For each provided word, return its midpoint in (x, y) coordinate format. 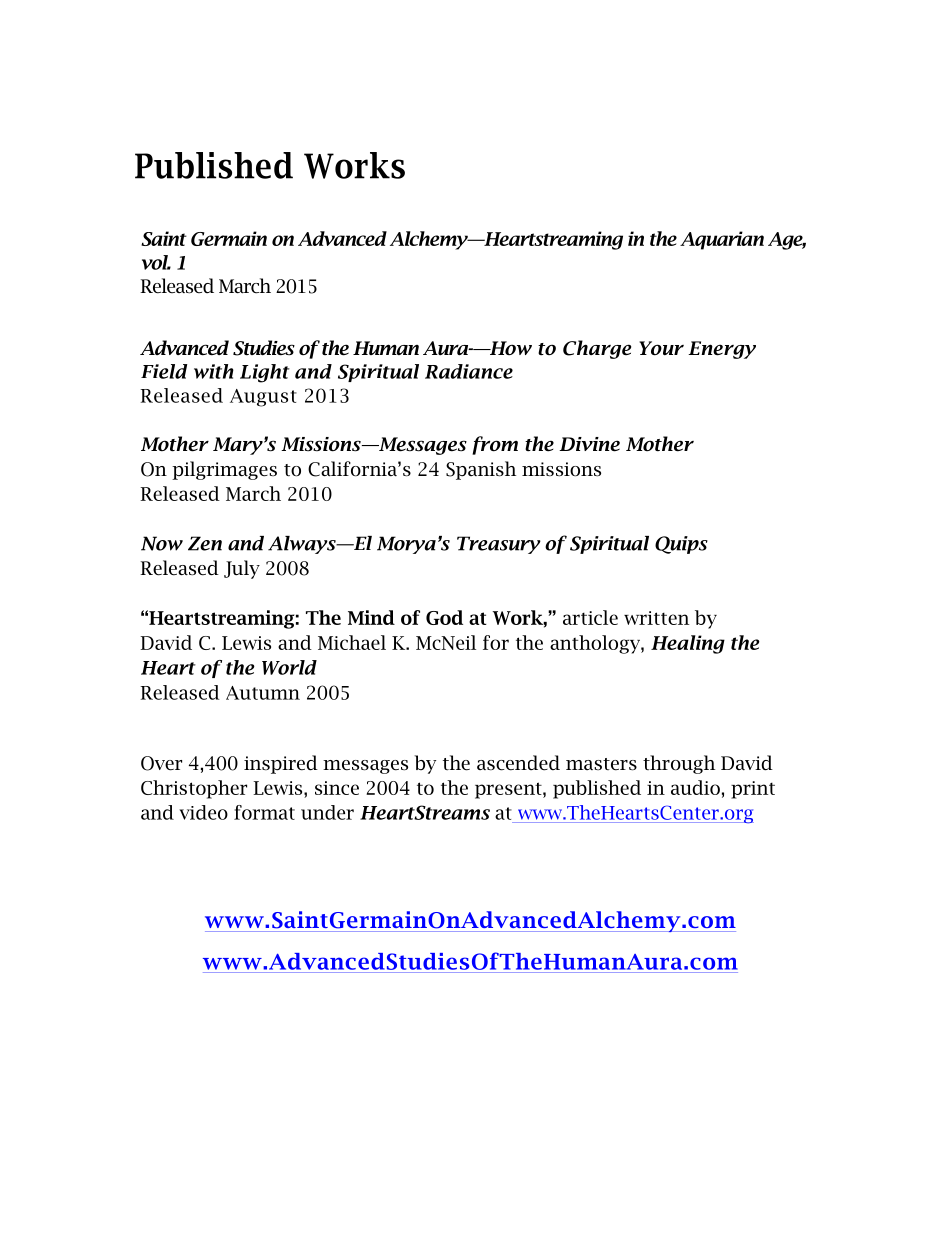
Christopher (194, 789)
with (214, 371)
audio (695, 787)
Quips (681, 545)
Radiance (469, 371)
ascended (518, 763)
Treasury (499, 545)
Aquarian (722, 240)
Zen (205, 543)
